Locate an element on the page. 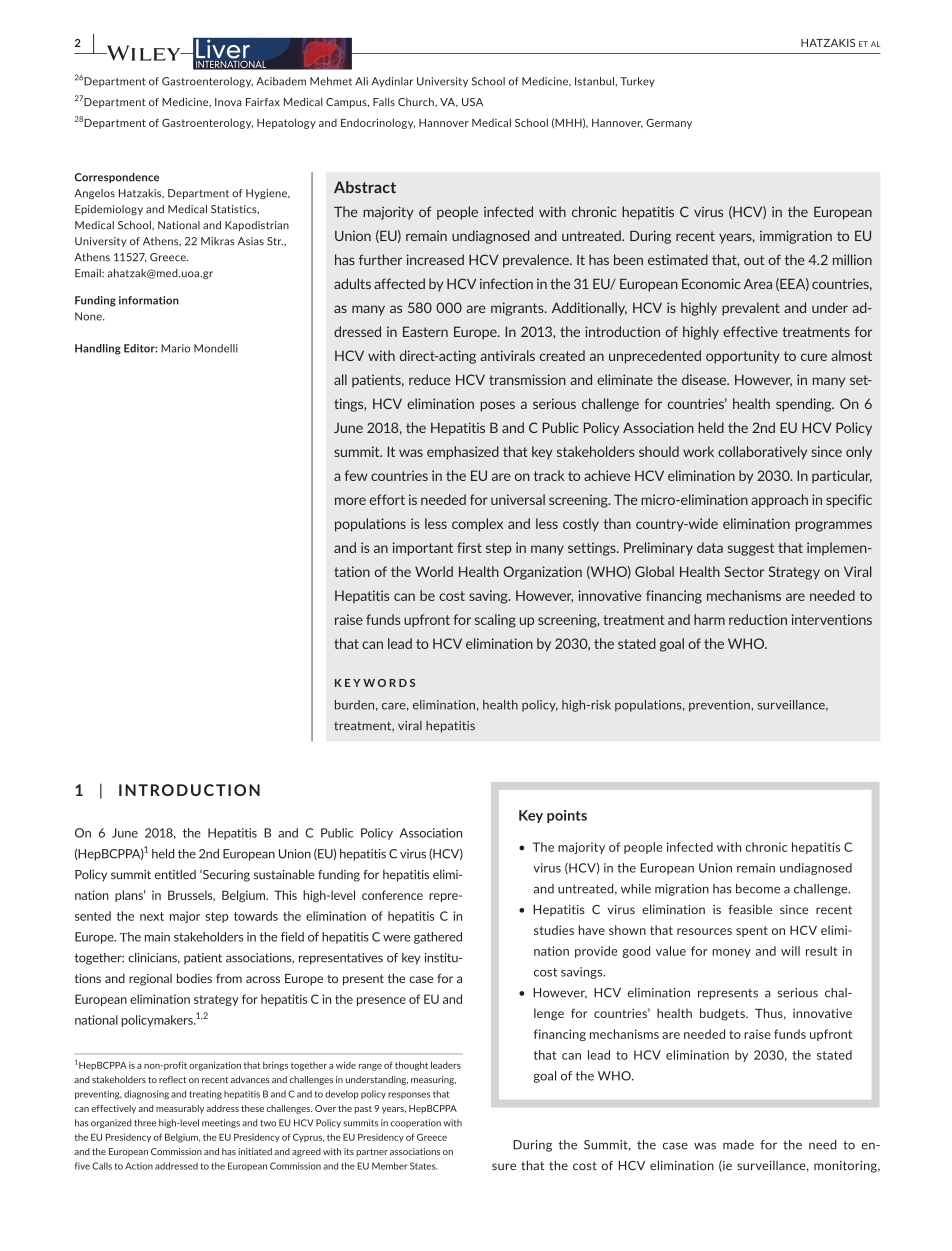 This image has height=1251, width=952. USA is located at coordinates (472, 102).
